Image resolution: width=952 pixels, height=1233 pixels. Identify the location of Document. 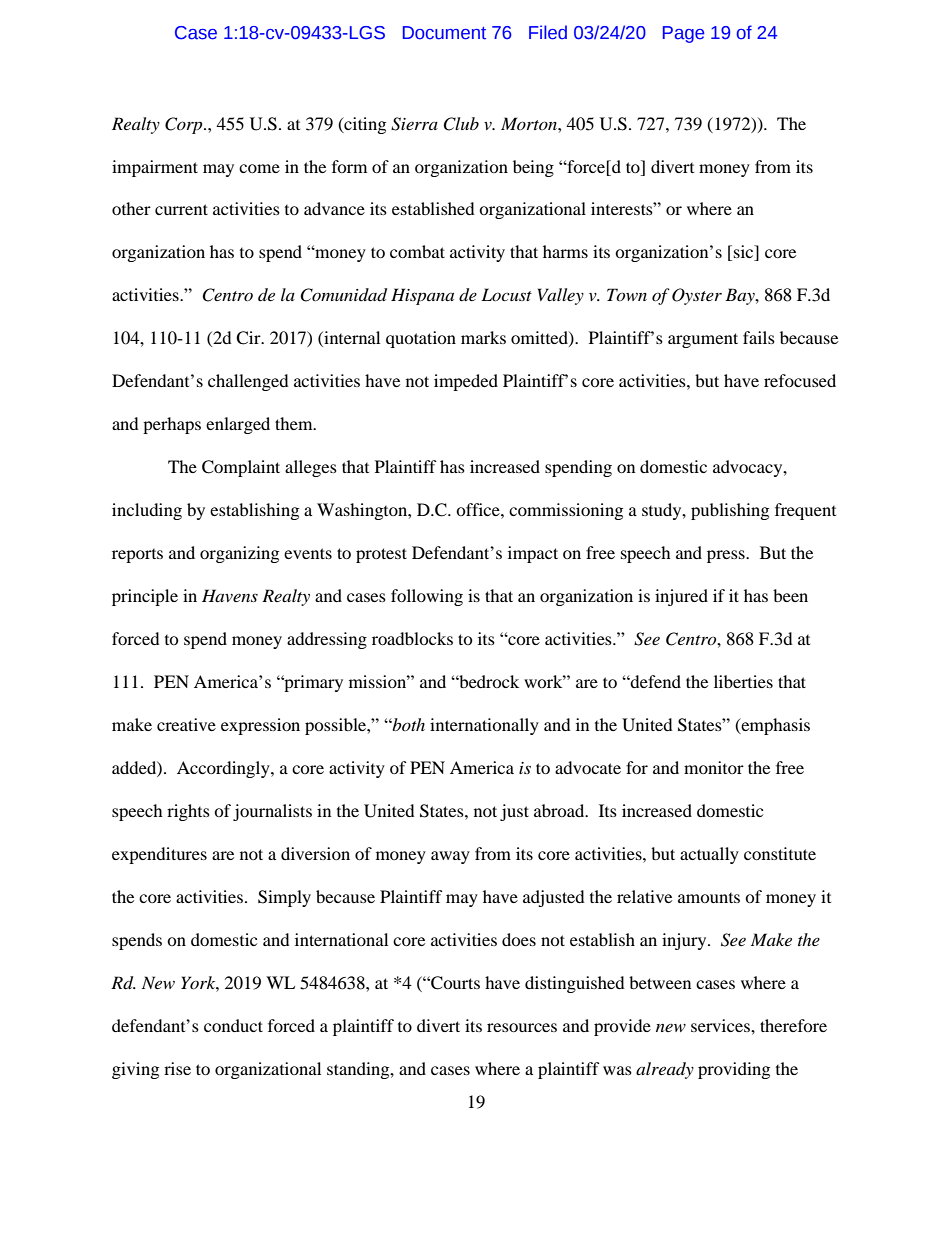
(444, 33).
